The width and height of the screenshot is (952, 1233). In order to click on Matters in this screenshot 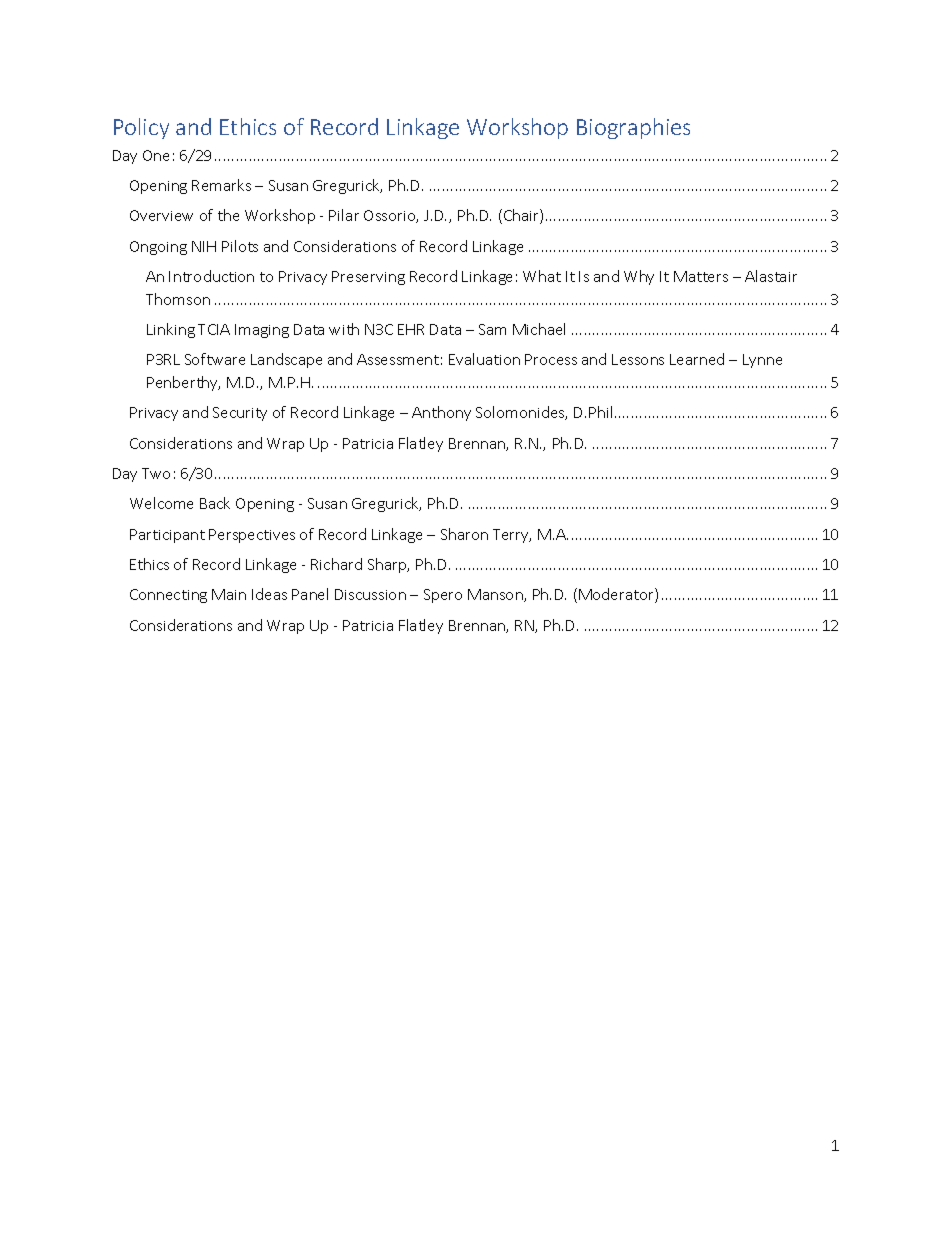, I will do `click(701, 276)`.
